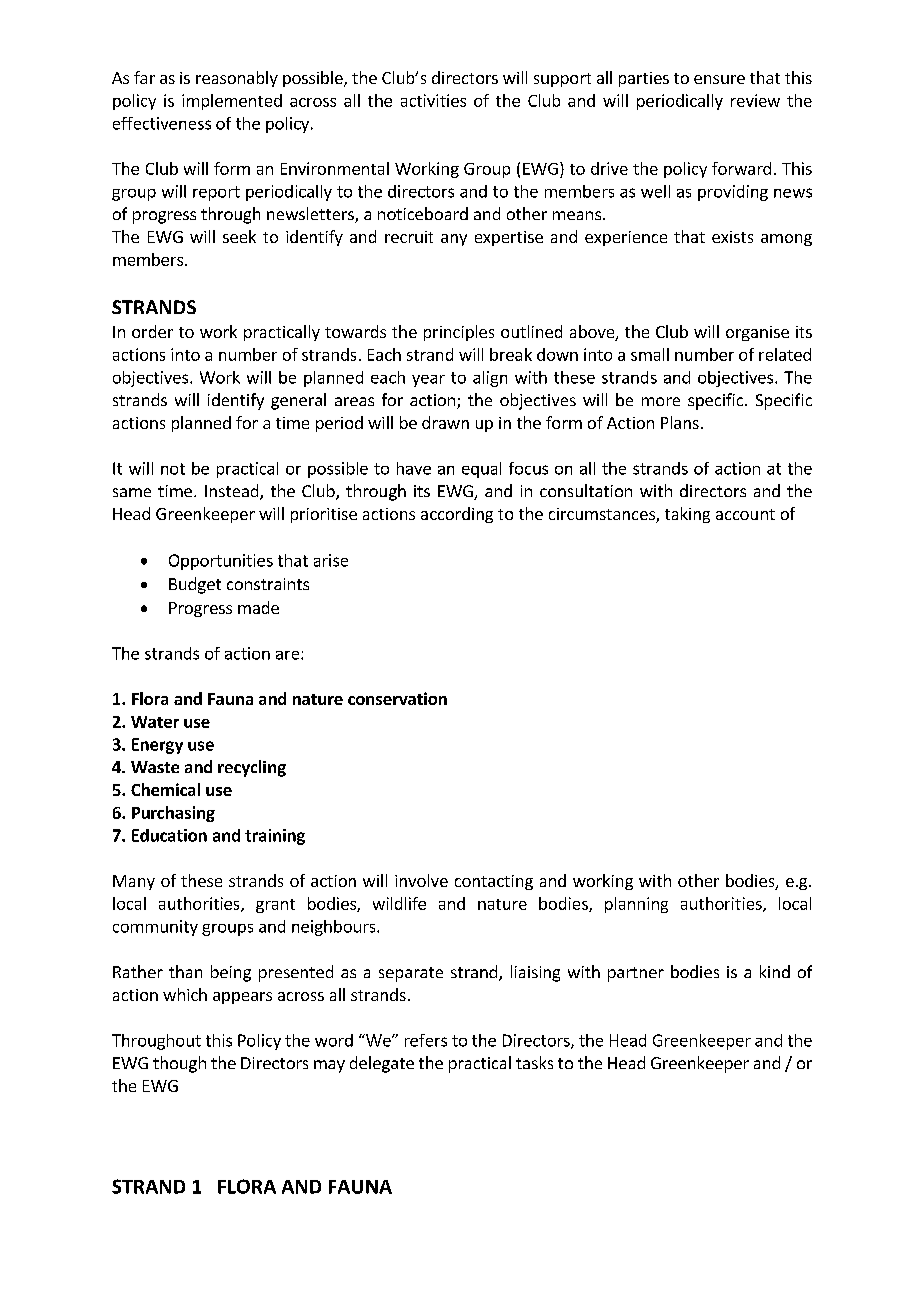 The image size is (924, 1308). What do you see at coordinates (775, 971) in the image?
I see `kind` at bounding box center [775, 971].
